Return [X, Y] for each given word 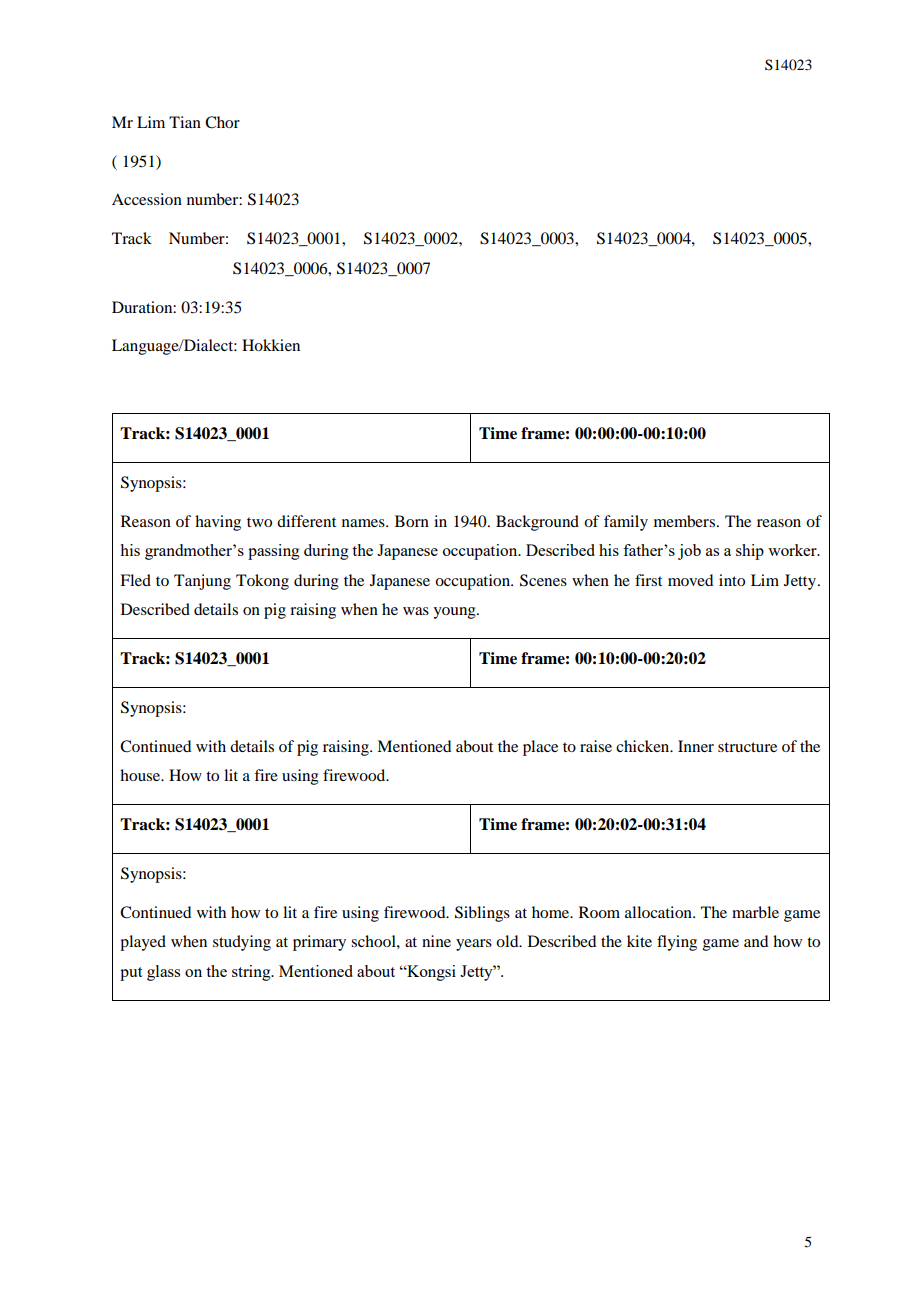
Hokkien [271, 345]
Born [412, 521]
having [218, 523]
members [684, 521]
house [141, 775]
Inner [696, 746]
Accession [147, 199]
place [540, 748]
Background [537, 523]
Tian [185, 122]
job [689, 552]
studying [242, 943]
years [474, 945]
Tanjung [202, 582]
